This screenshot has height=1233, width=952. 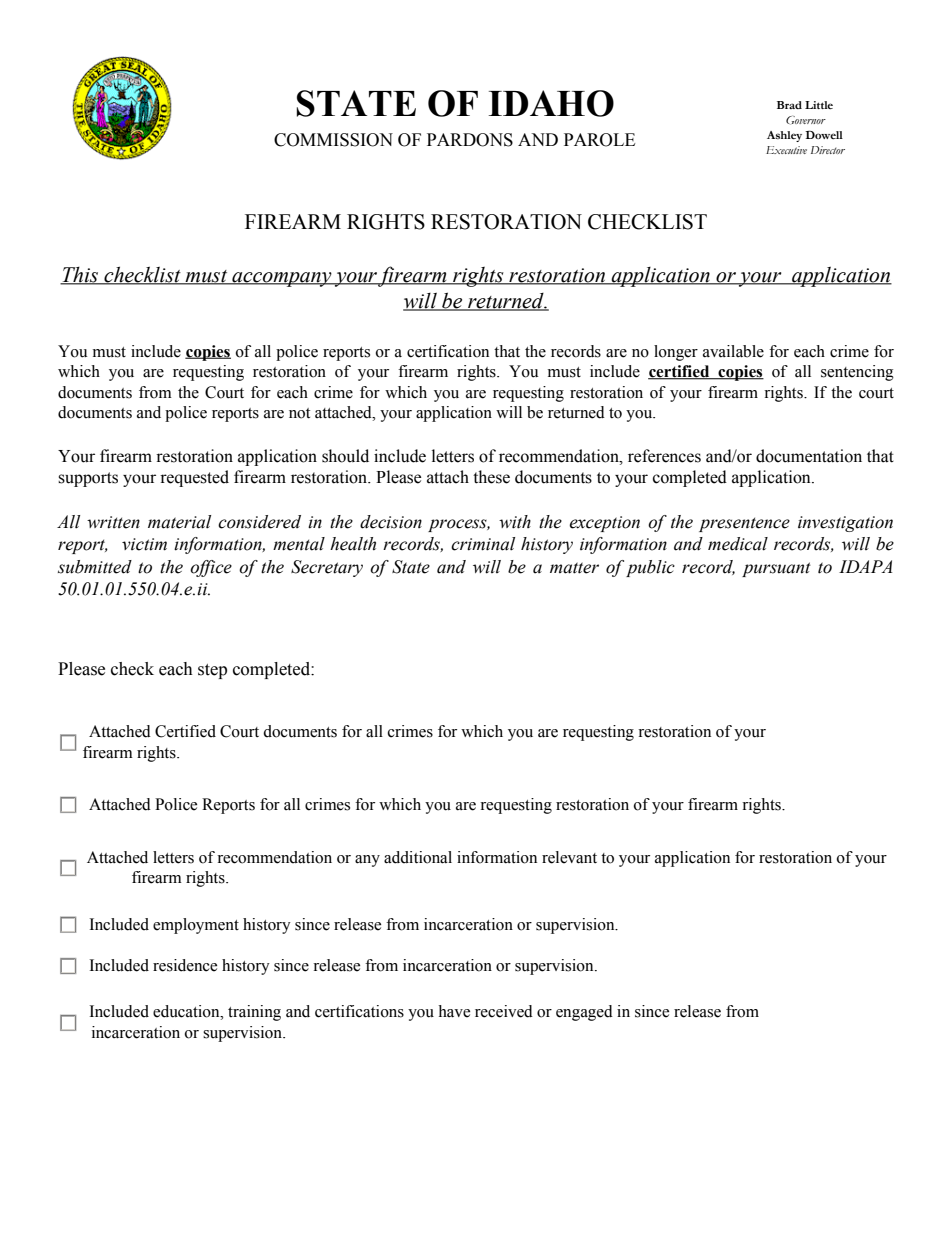 I want to click on residence, so click(x=185, y=965).
